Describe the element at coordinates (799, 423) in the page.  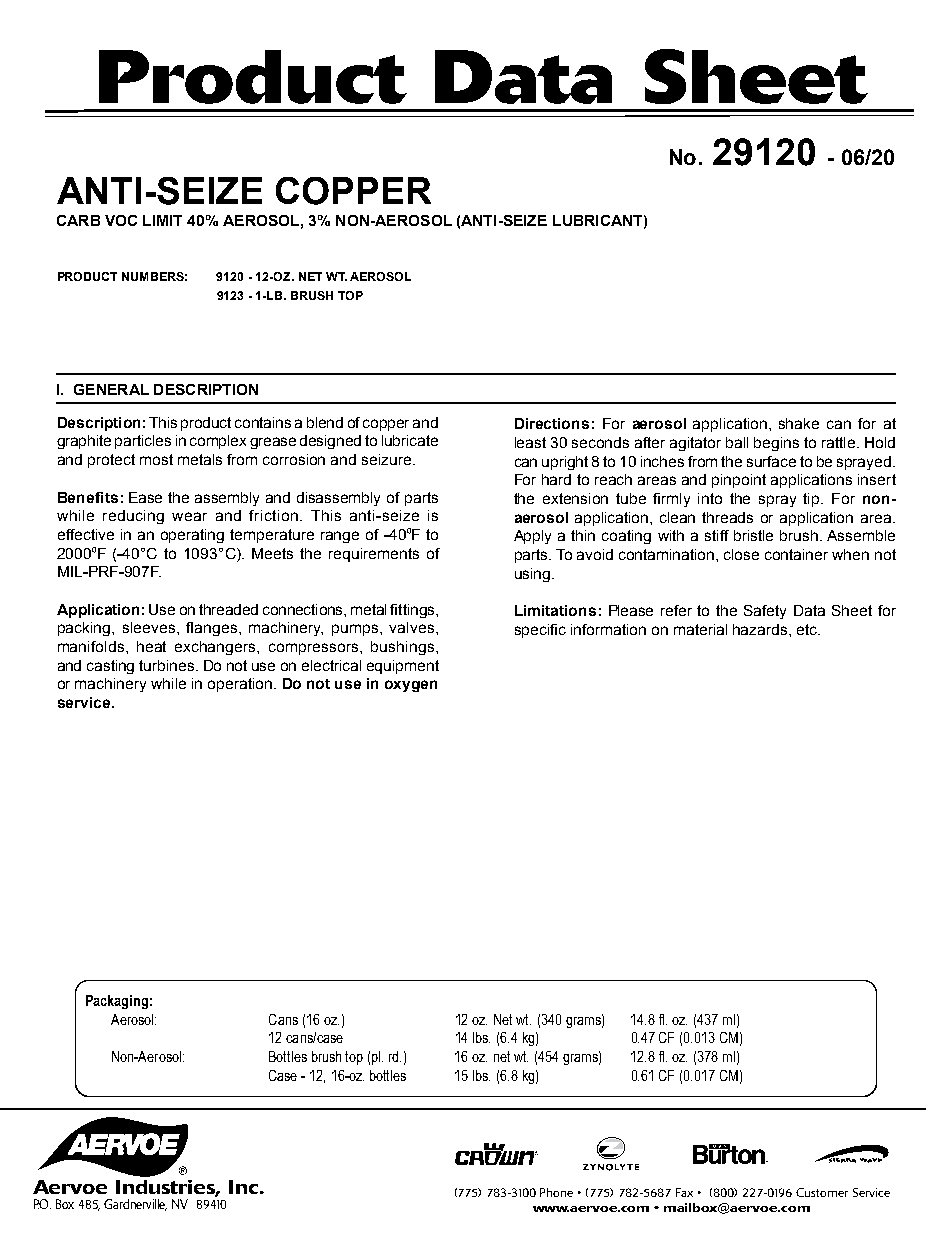
I see `shake` at that location.
